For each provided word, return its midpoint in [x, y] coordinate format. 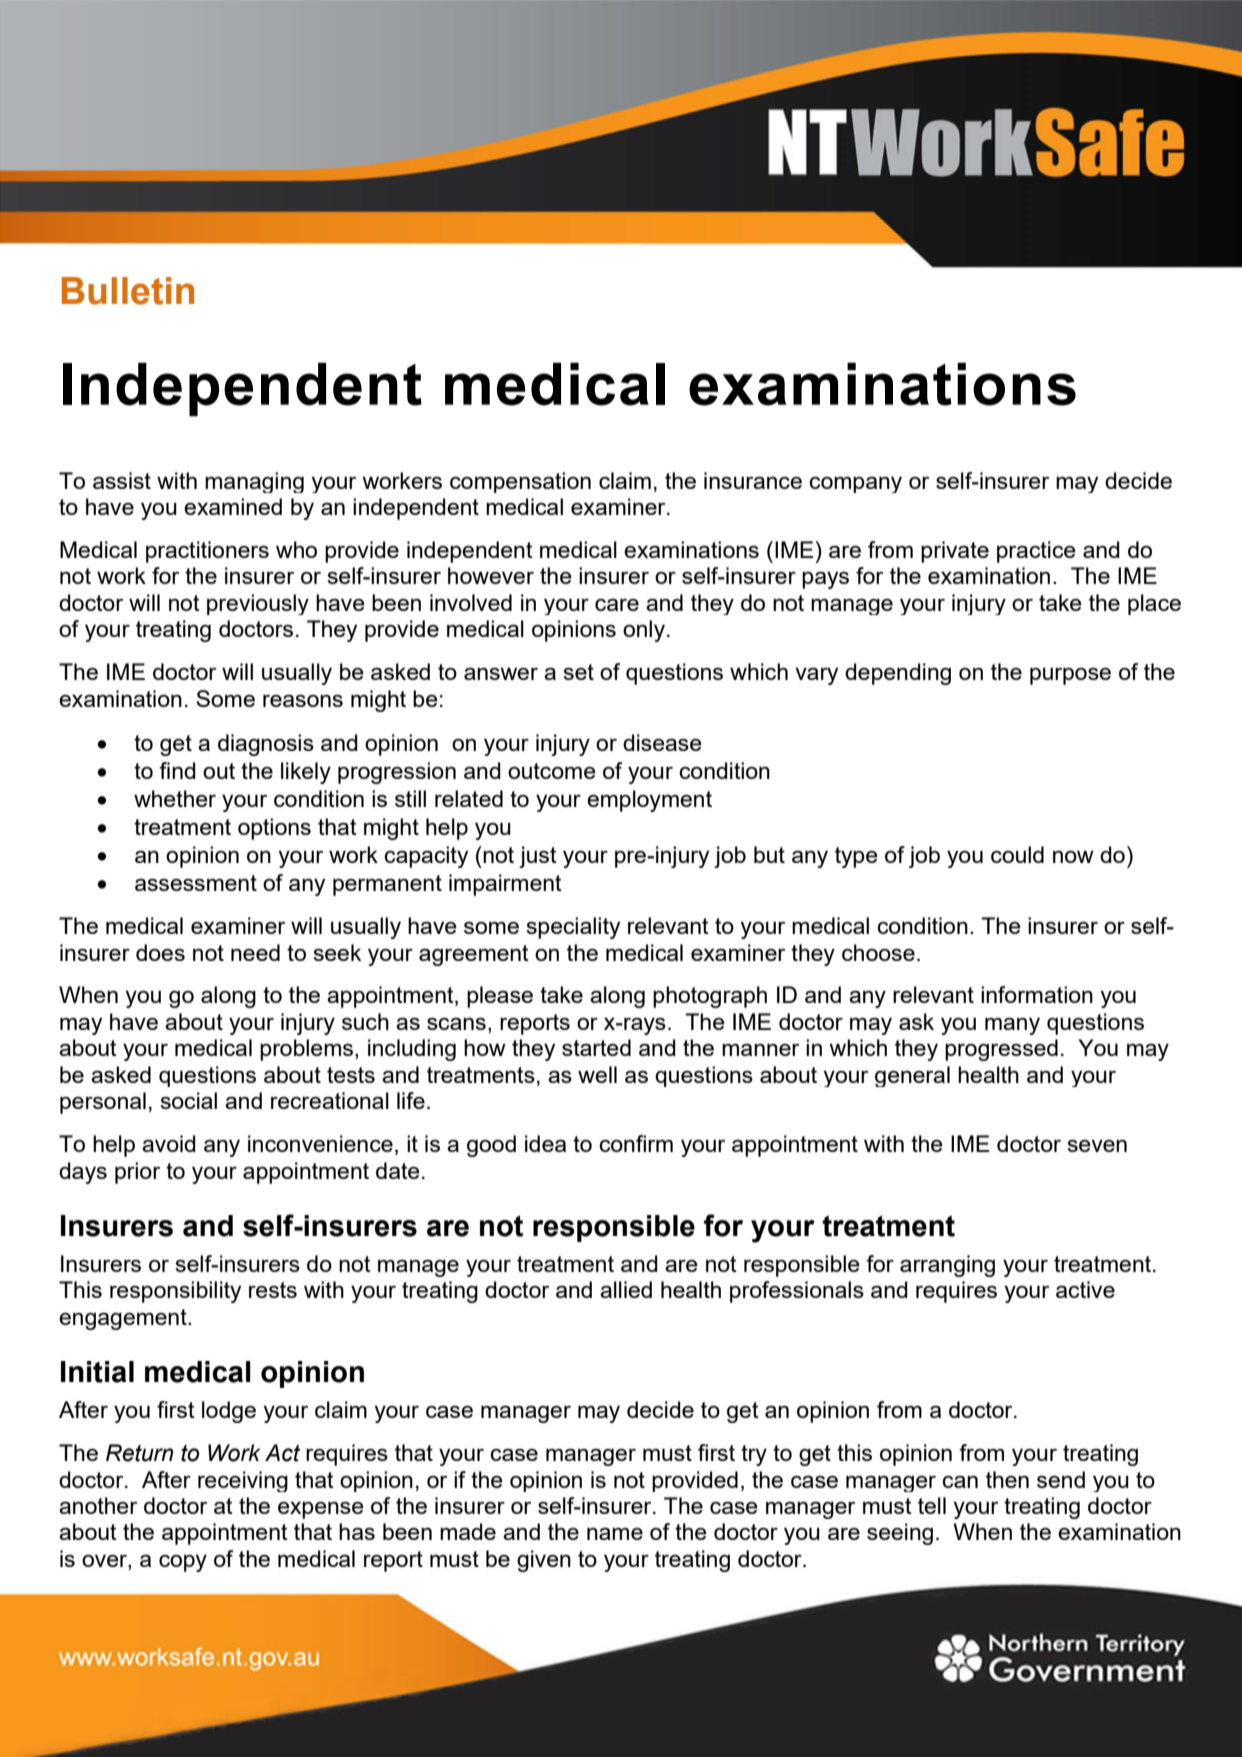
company [855, 484]
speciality [573, 928]
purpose [1070, 676]
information [1037, 994]
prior [137, 1173]
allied [626, 1289]
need [255, 952]
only [644, 631]
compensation [520, 482]
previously [258, 604]
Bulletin [128, 291]
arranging [947, 1266]
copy [183, 1563]
